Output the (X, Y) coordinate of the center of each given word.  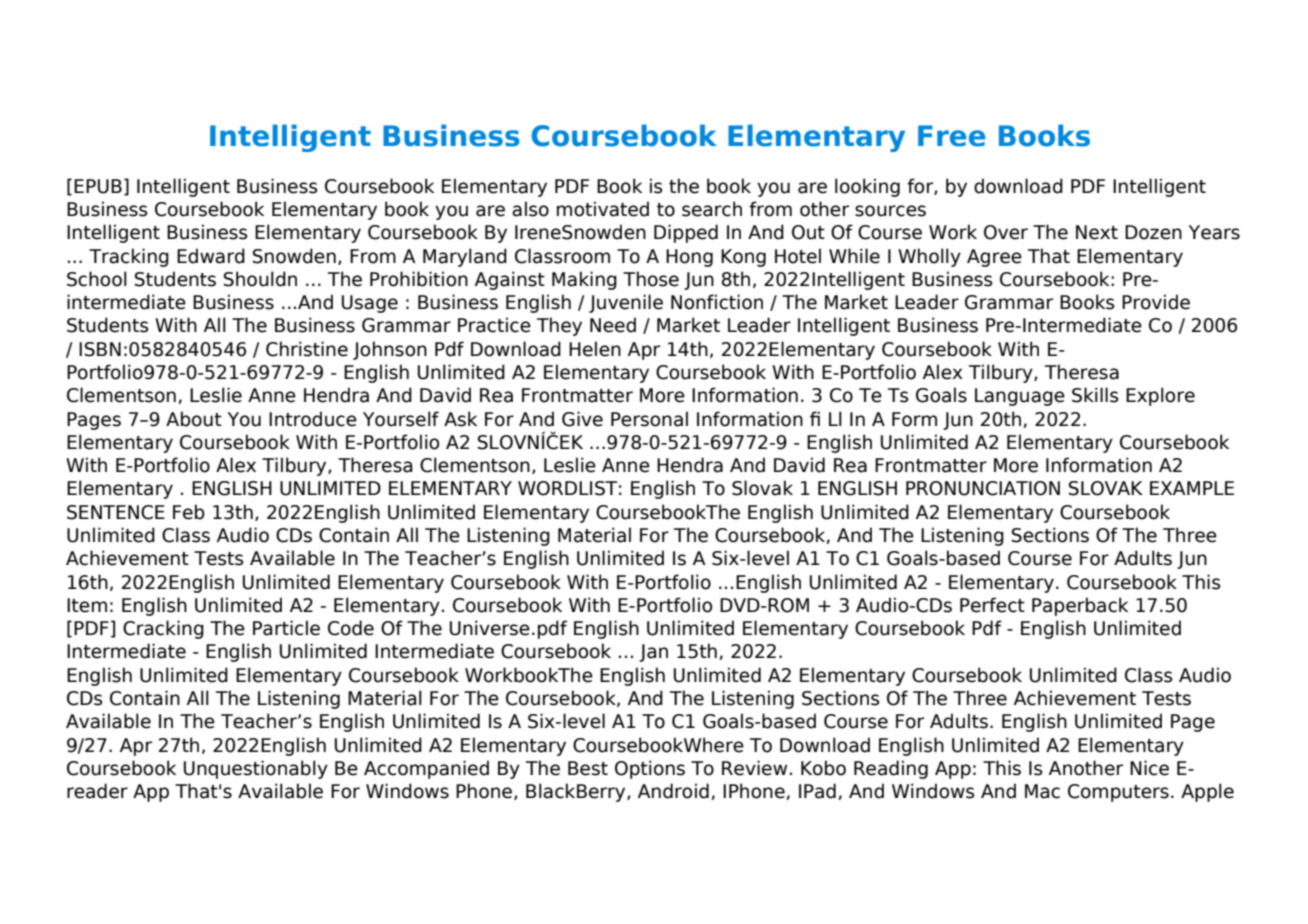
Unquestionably (256, 769)
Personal (649, 419)
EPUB (98, 186)
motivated (603, 209)
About (194, 419)
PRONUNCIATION (983, 488)
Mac (1042, 791)
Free (951, 136)
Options (650, 769)
